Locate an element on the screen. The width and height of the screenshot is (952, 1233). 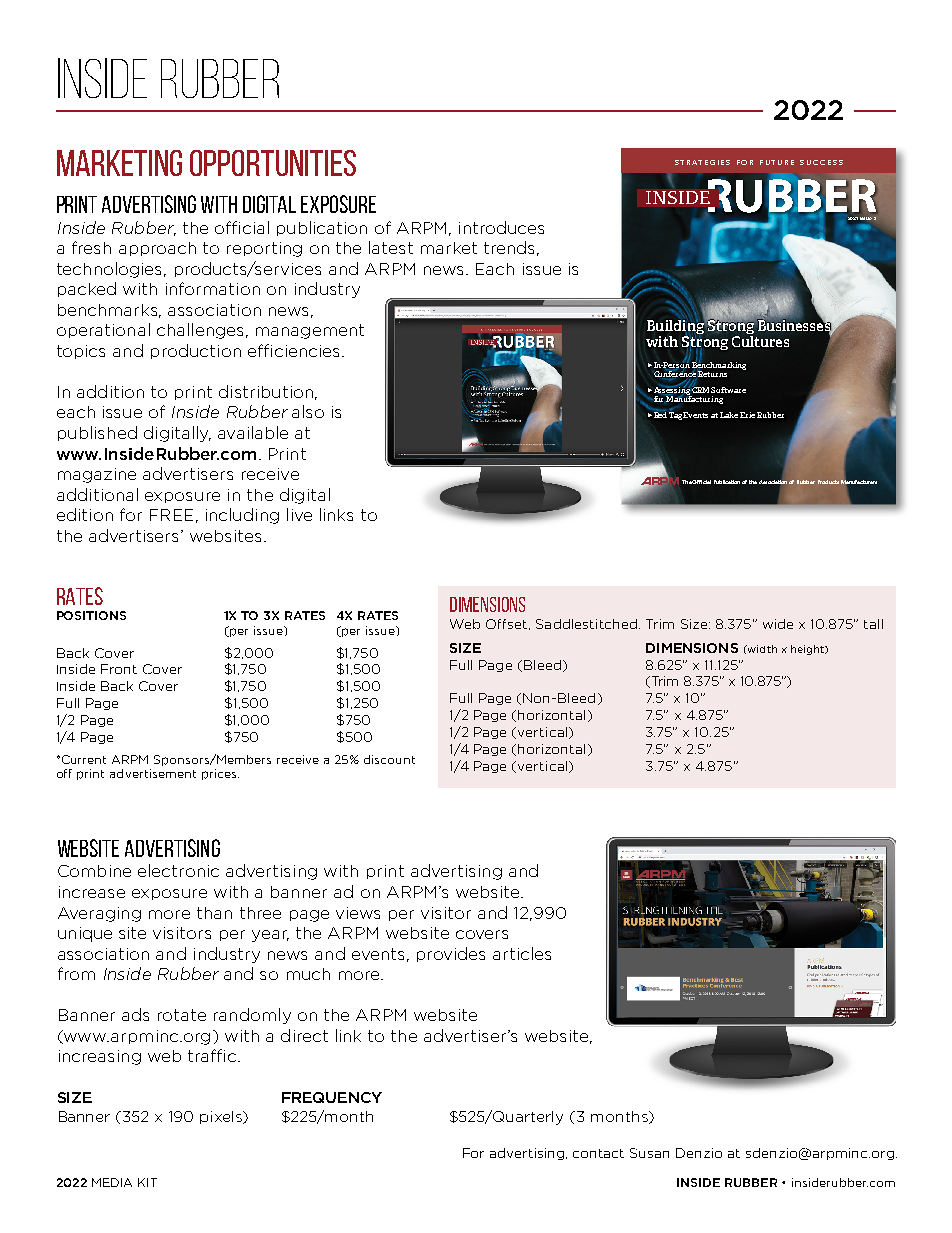
approach is located at coordinates (157, 249).
